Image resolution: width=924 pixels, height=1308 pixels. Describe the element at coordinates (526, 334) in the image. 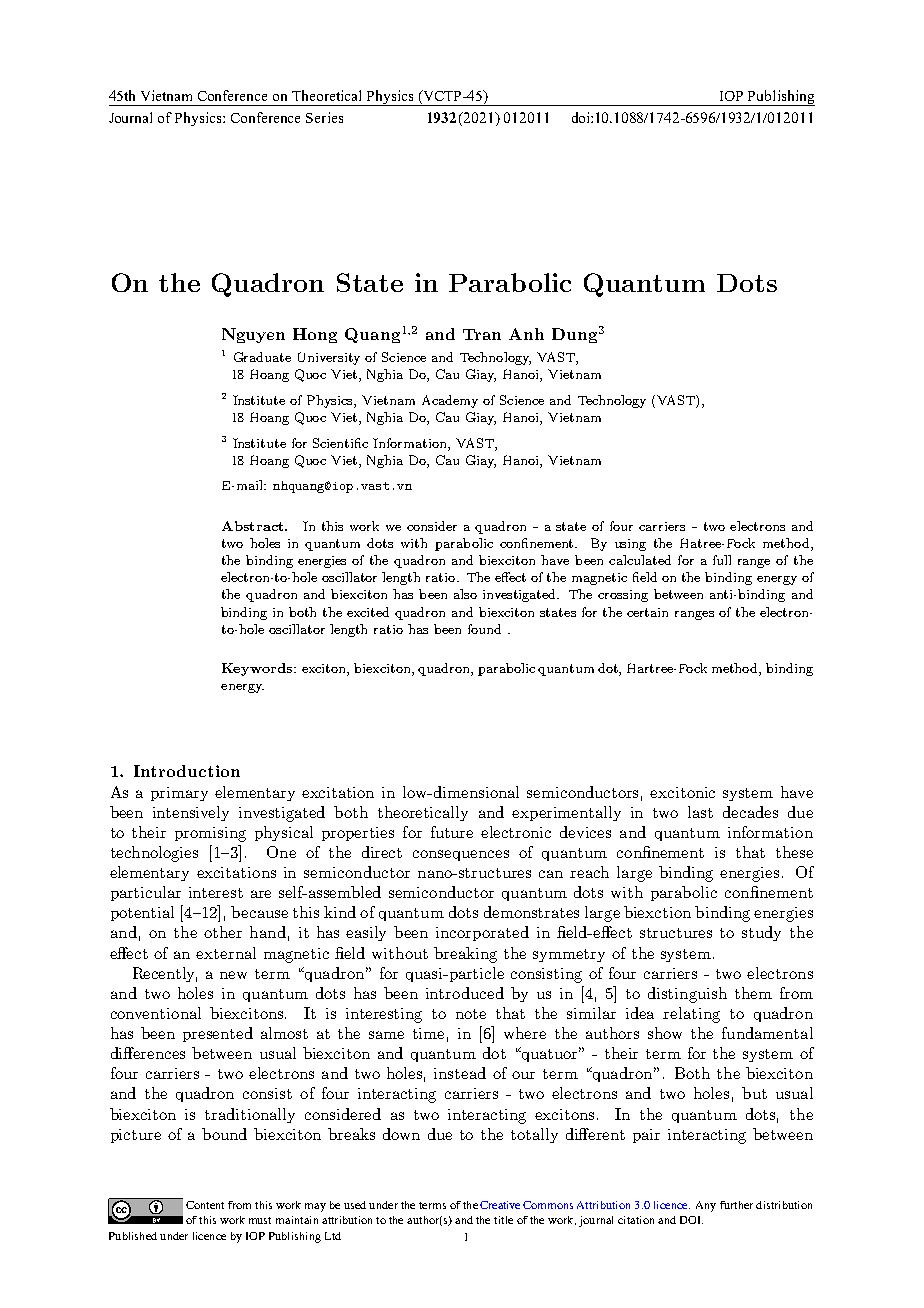

I see `Anh` at that location.
